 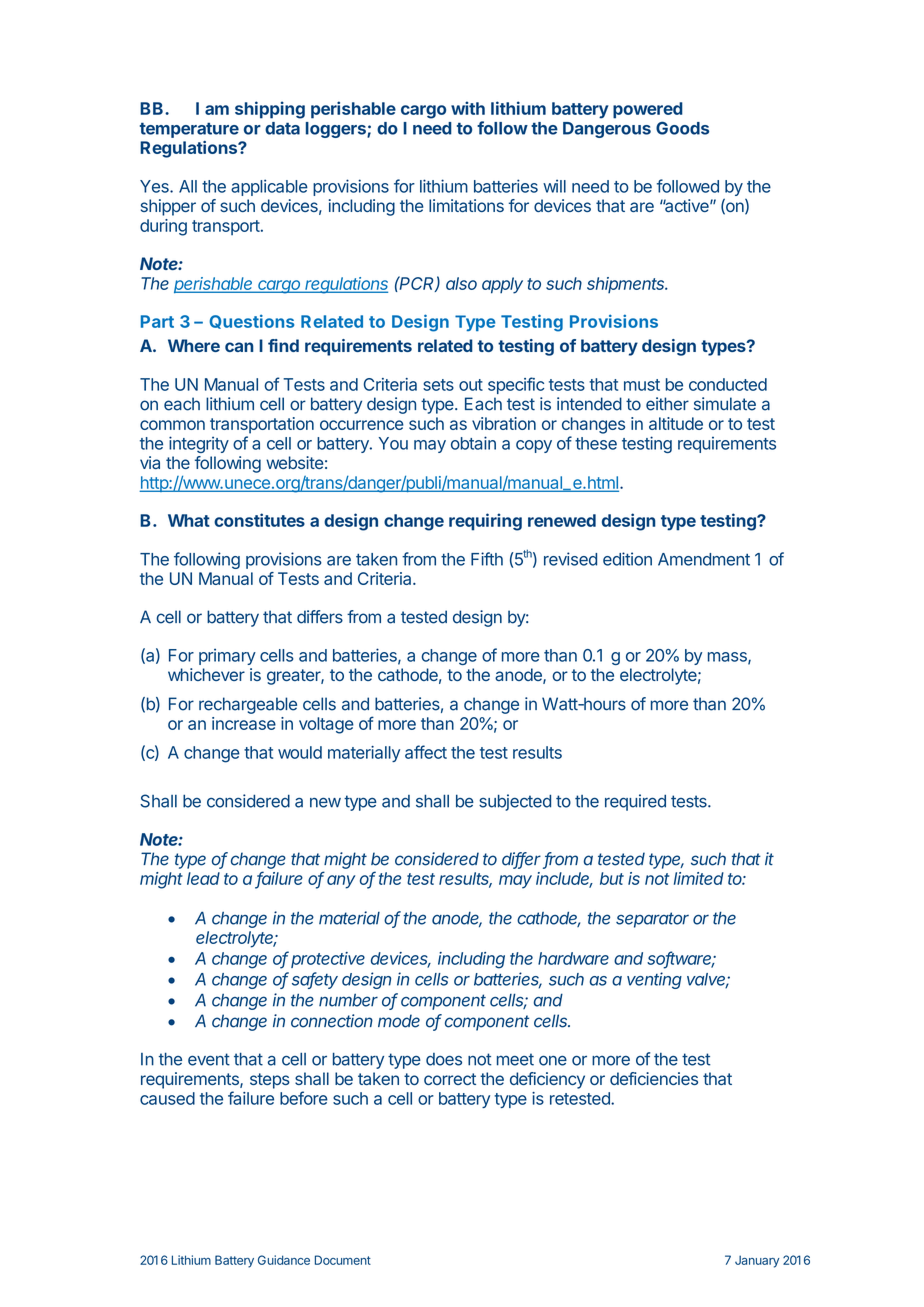 What do you see at coordinates (728, 658) in the screenshot?
I see `mass` at bounding box center [728, 658].
